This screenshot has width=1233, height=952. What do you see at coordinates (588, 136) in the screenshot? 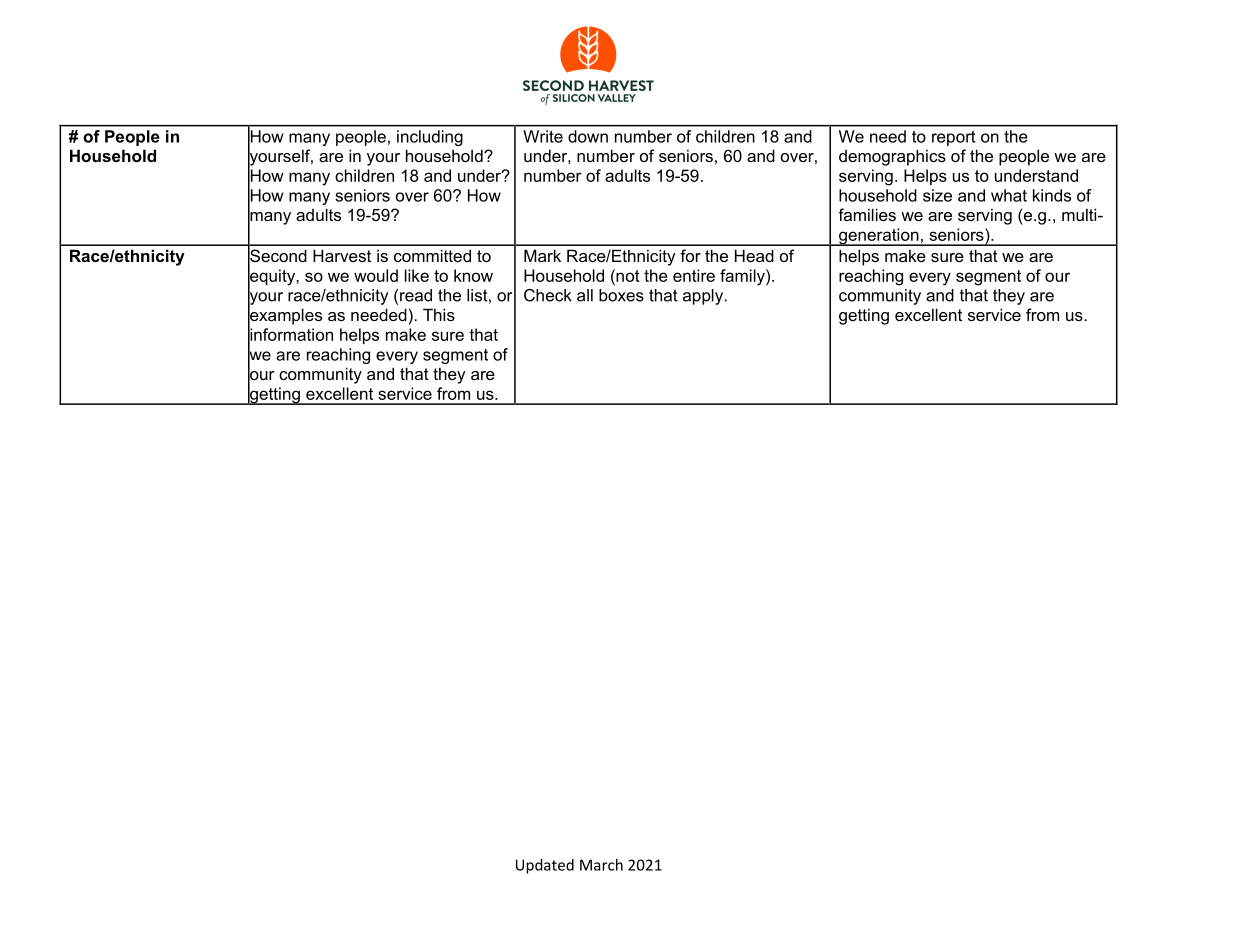
I see `down` at bounding box center [588, 136].
